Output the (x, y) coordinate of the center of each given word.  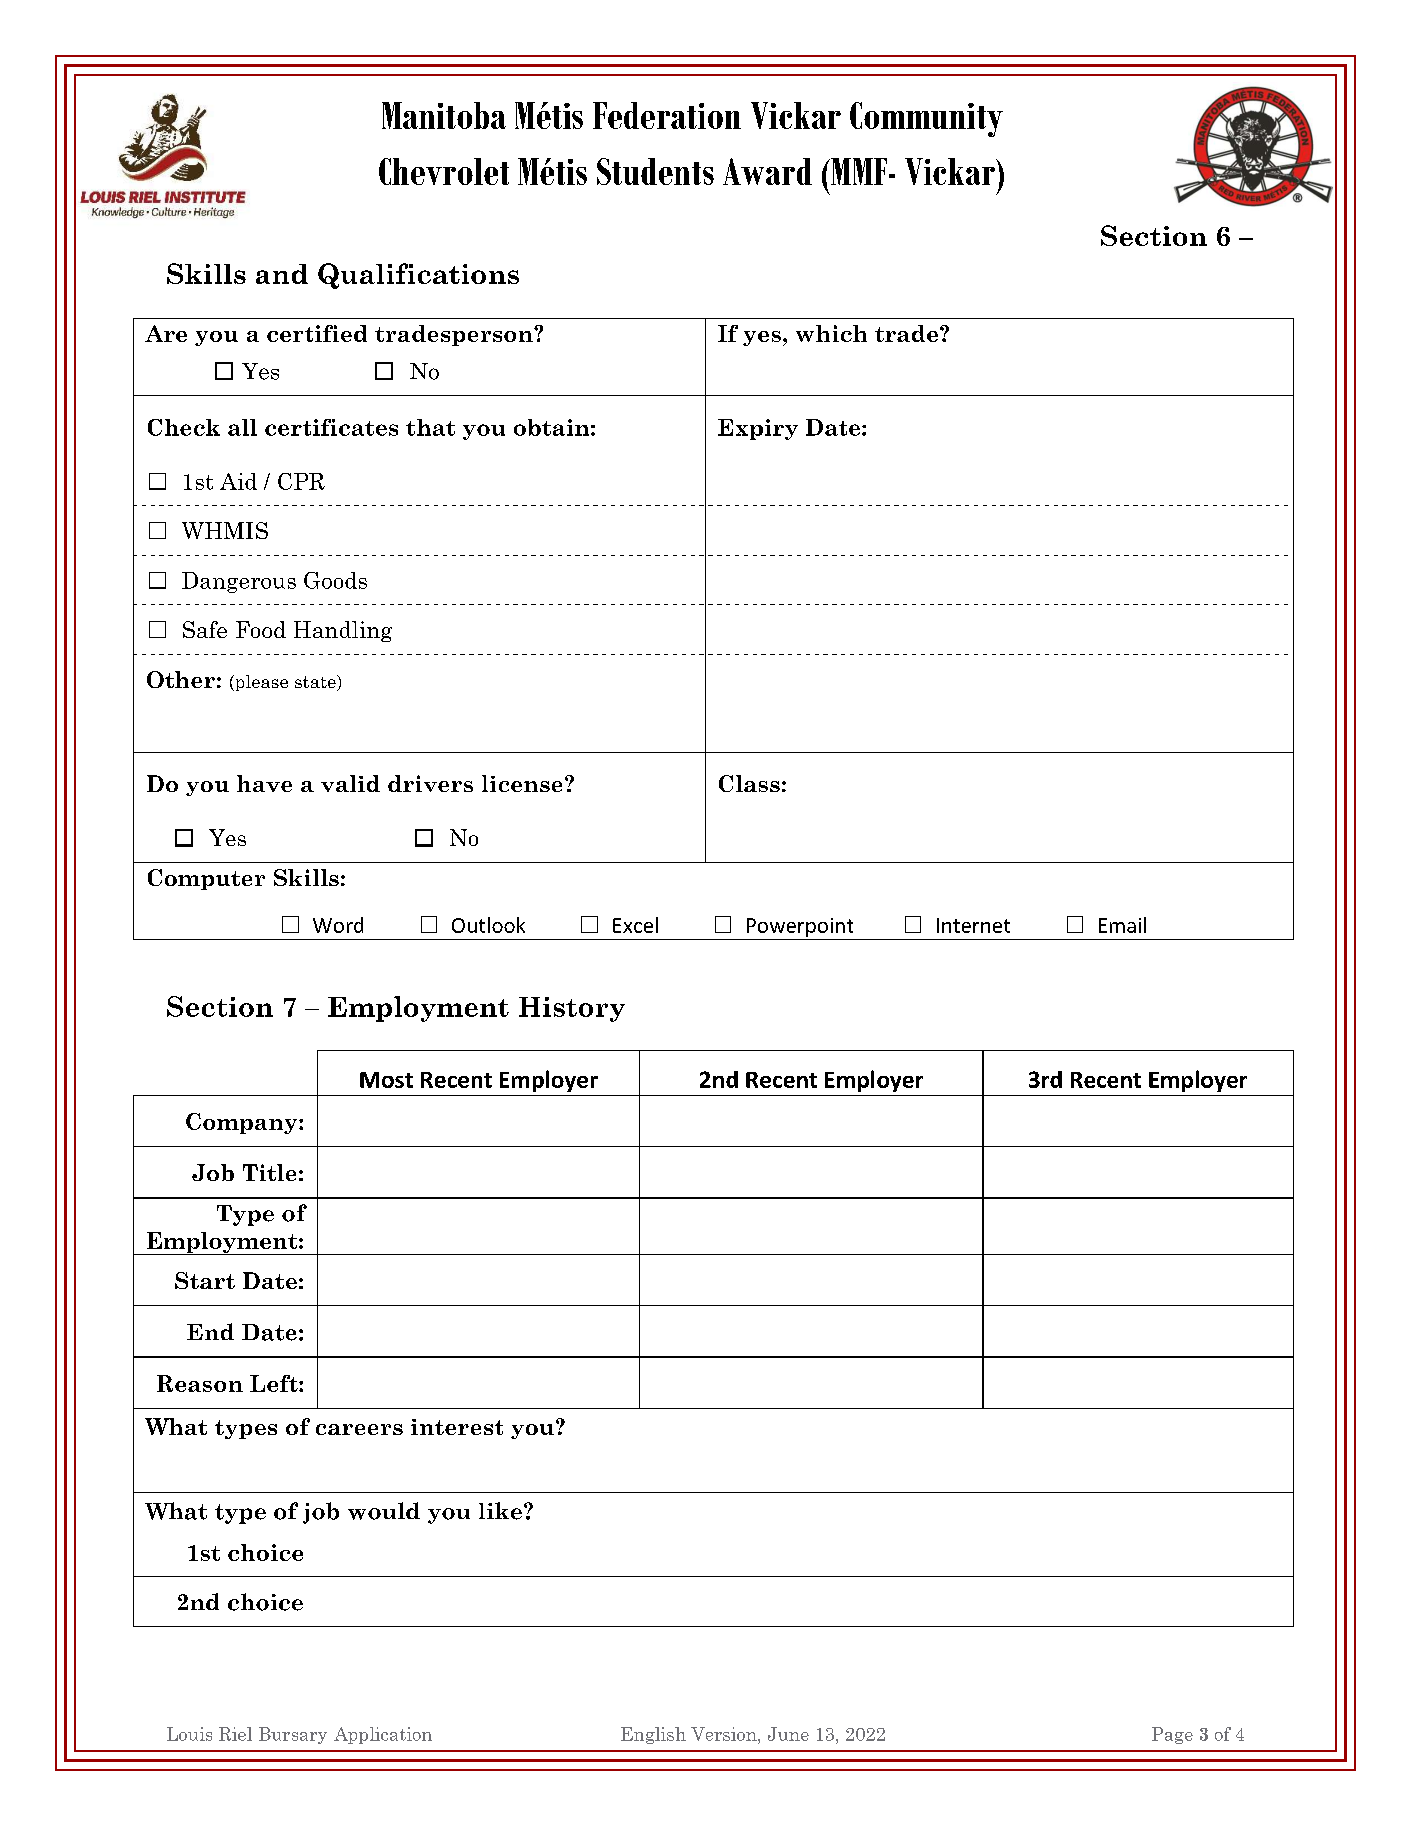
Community (926, 119)
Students (655, 171)
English (653, 1735)
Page (1172, 1735)
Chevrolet (444, 171)
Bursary (293, 1735)
